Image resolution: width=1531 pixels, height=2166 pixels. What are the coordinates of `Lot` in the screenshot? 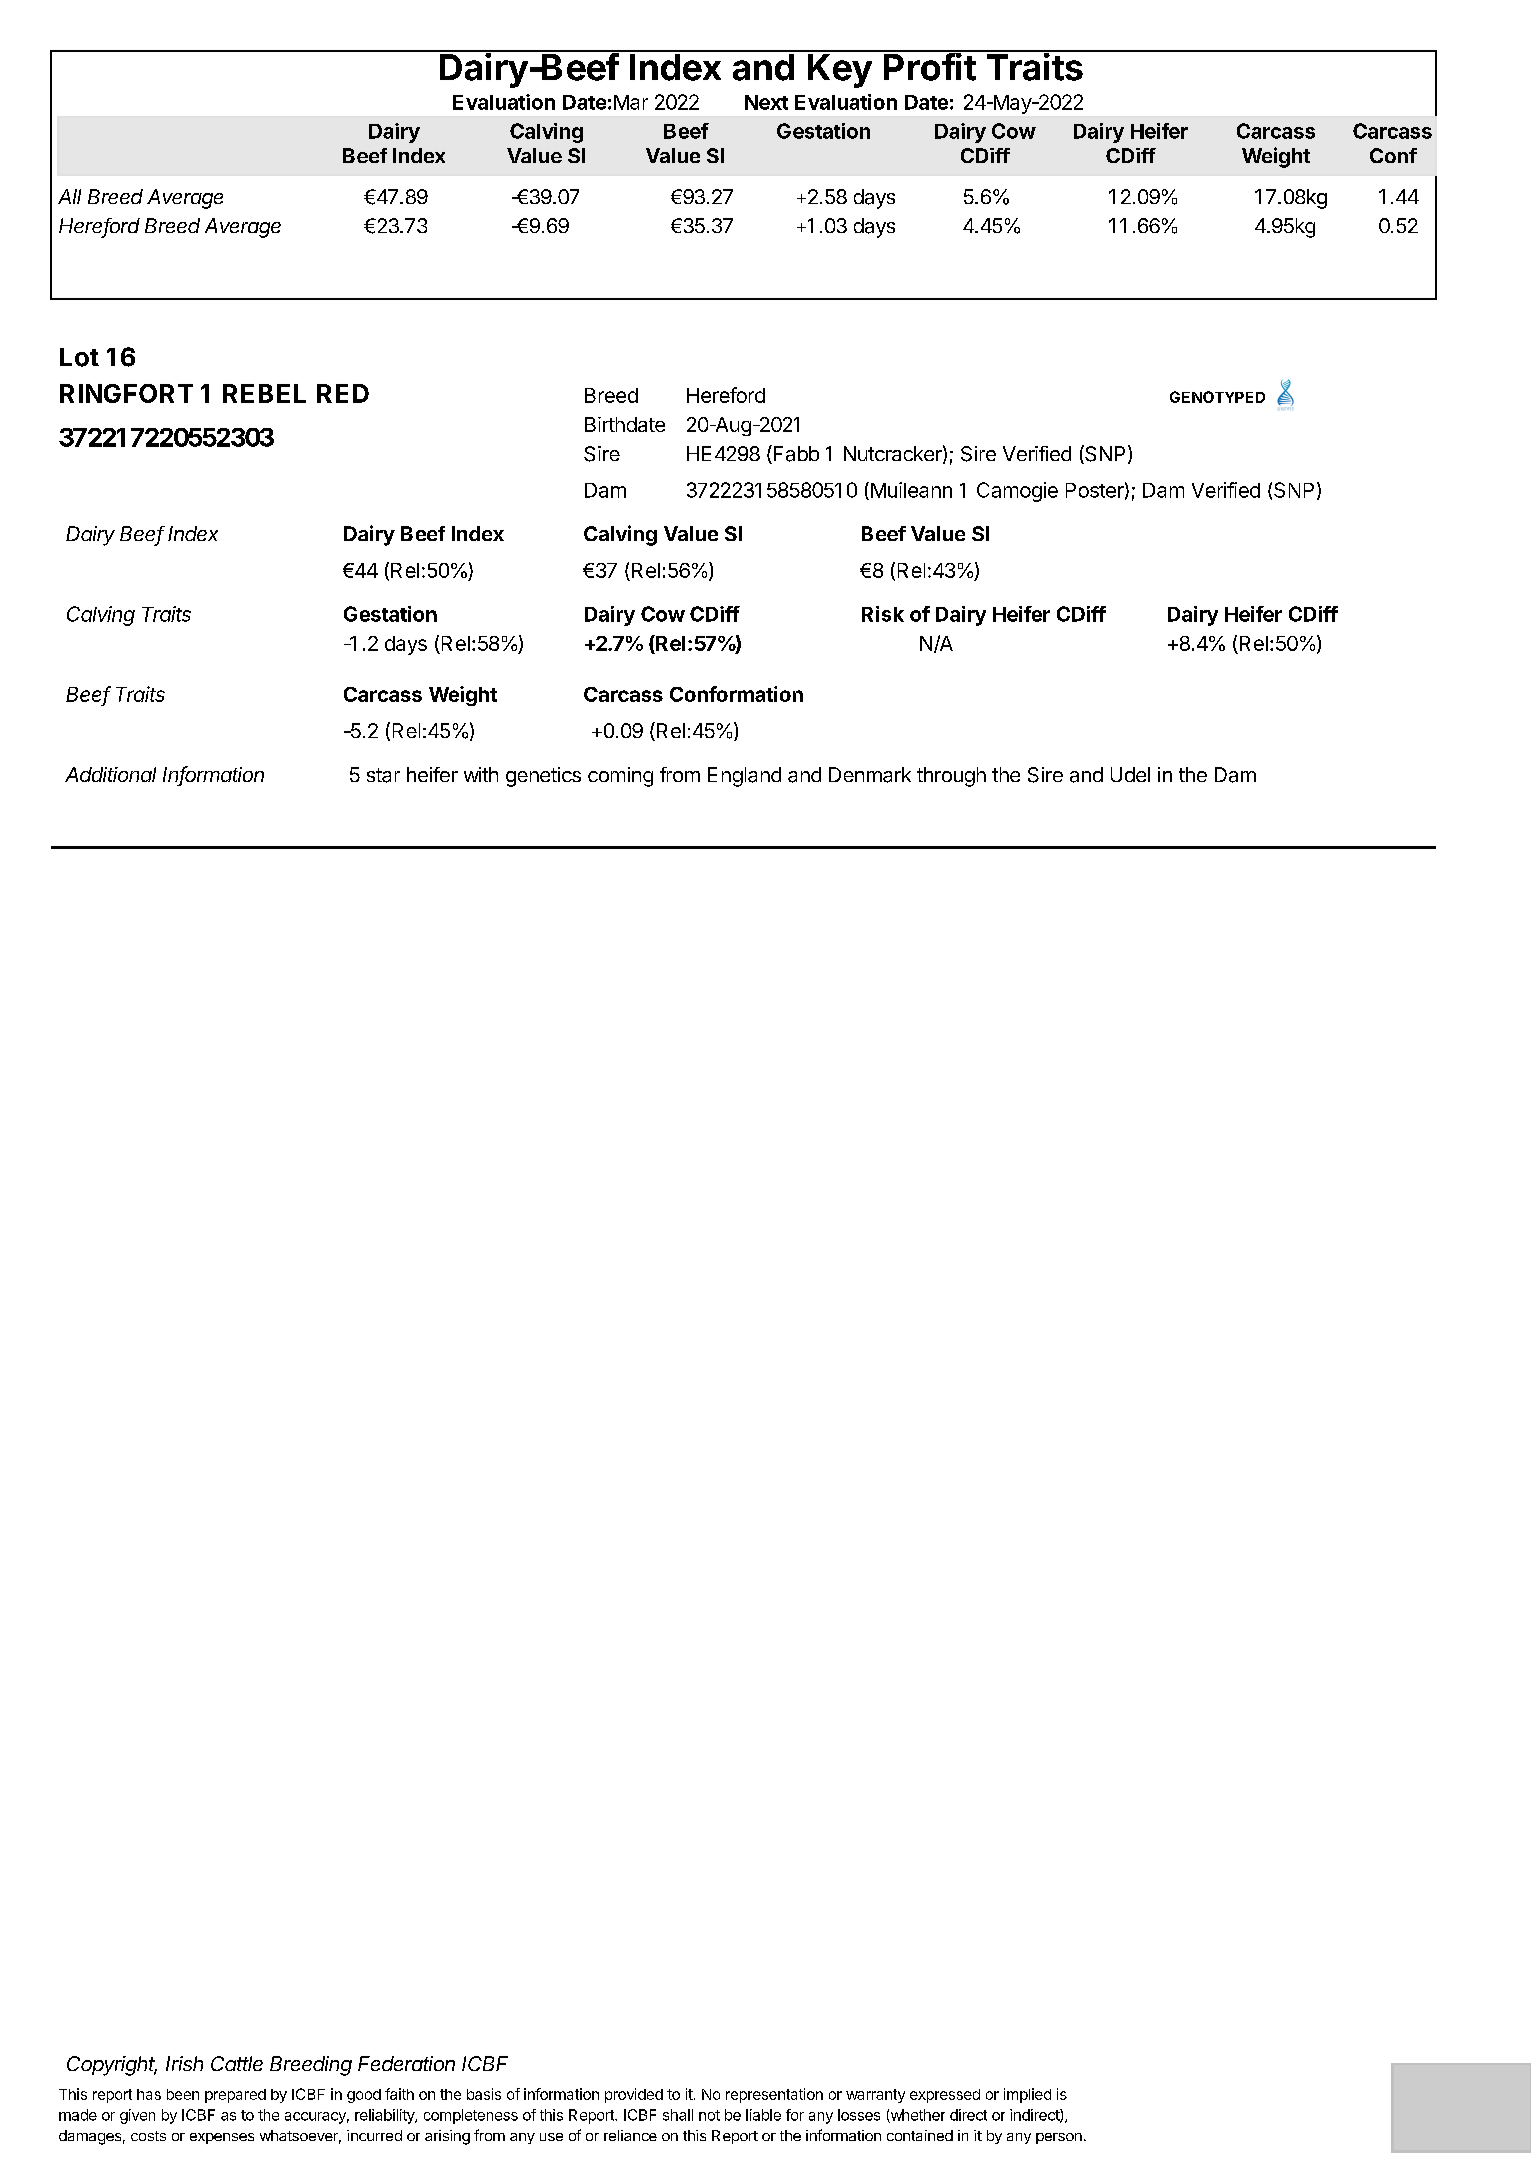 It's located at (79, 357).
